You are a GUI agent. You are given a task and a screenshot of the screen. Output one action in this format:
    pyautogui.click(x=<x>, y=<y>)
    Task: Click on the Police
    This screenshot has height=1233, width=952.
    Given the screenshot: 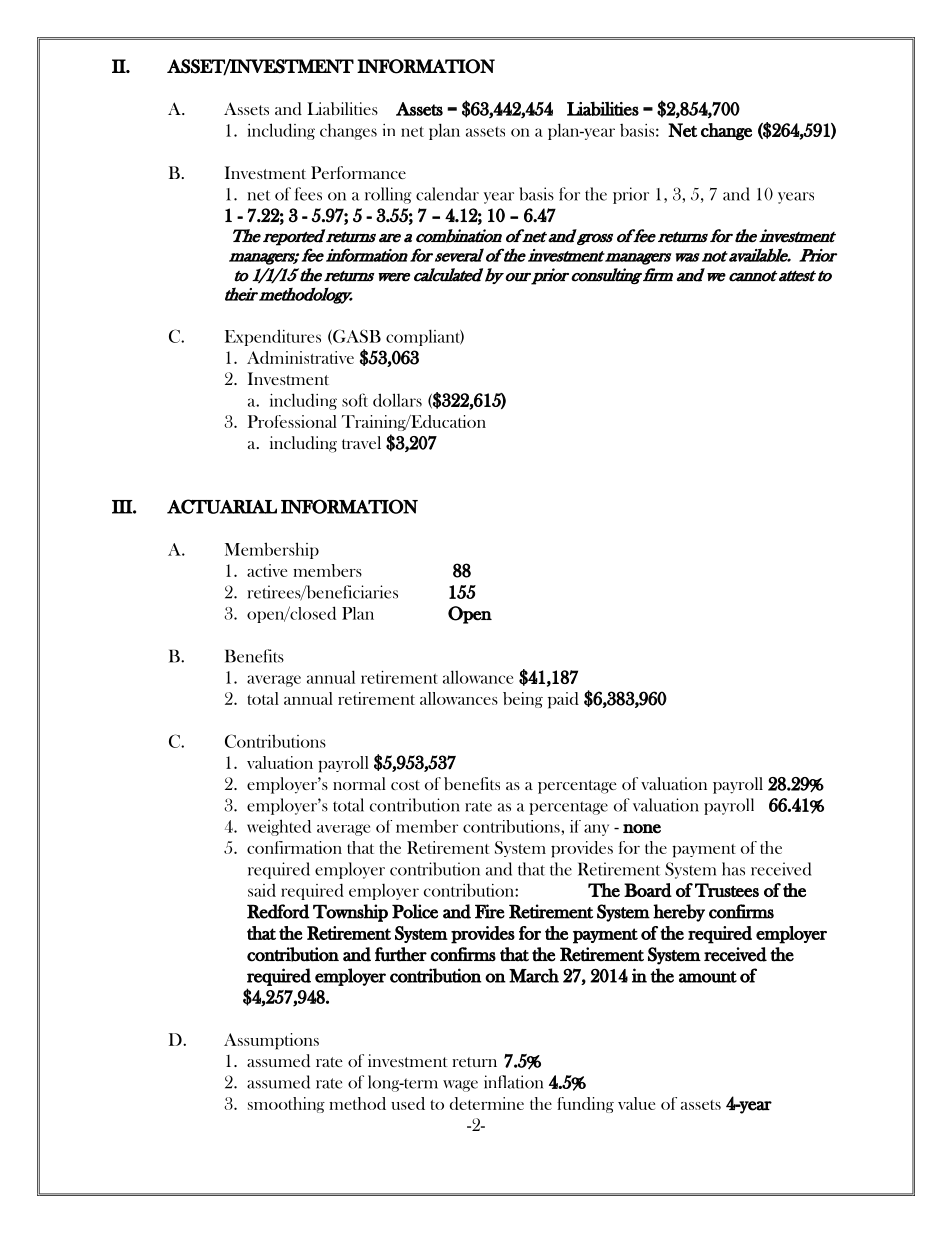 What is the action you would take?
    pyautogui.click(x=415, y=911)
